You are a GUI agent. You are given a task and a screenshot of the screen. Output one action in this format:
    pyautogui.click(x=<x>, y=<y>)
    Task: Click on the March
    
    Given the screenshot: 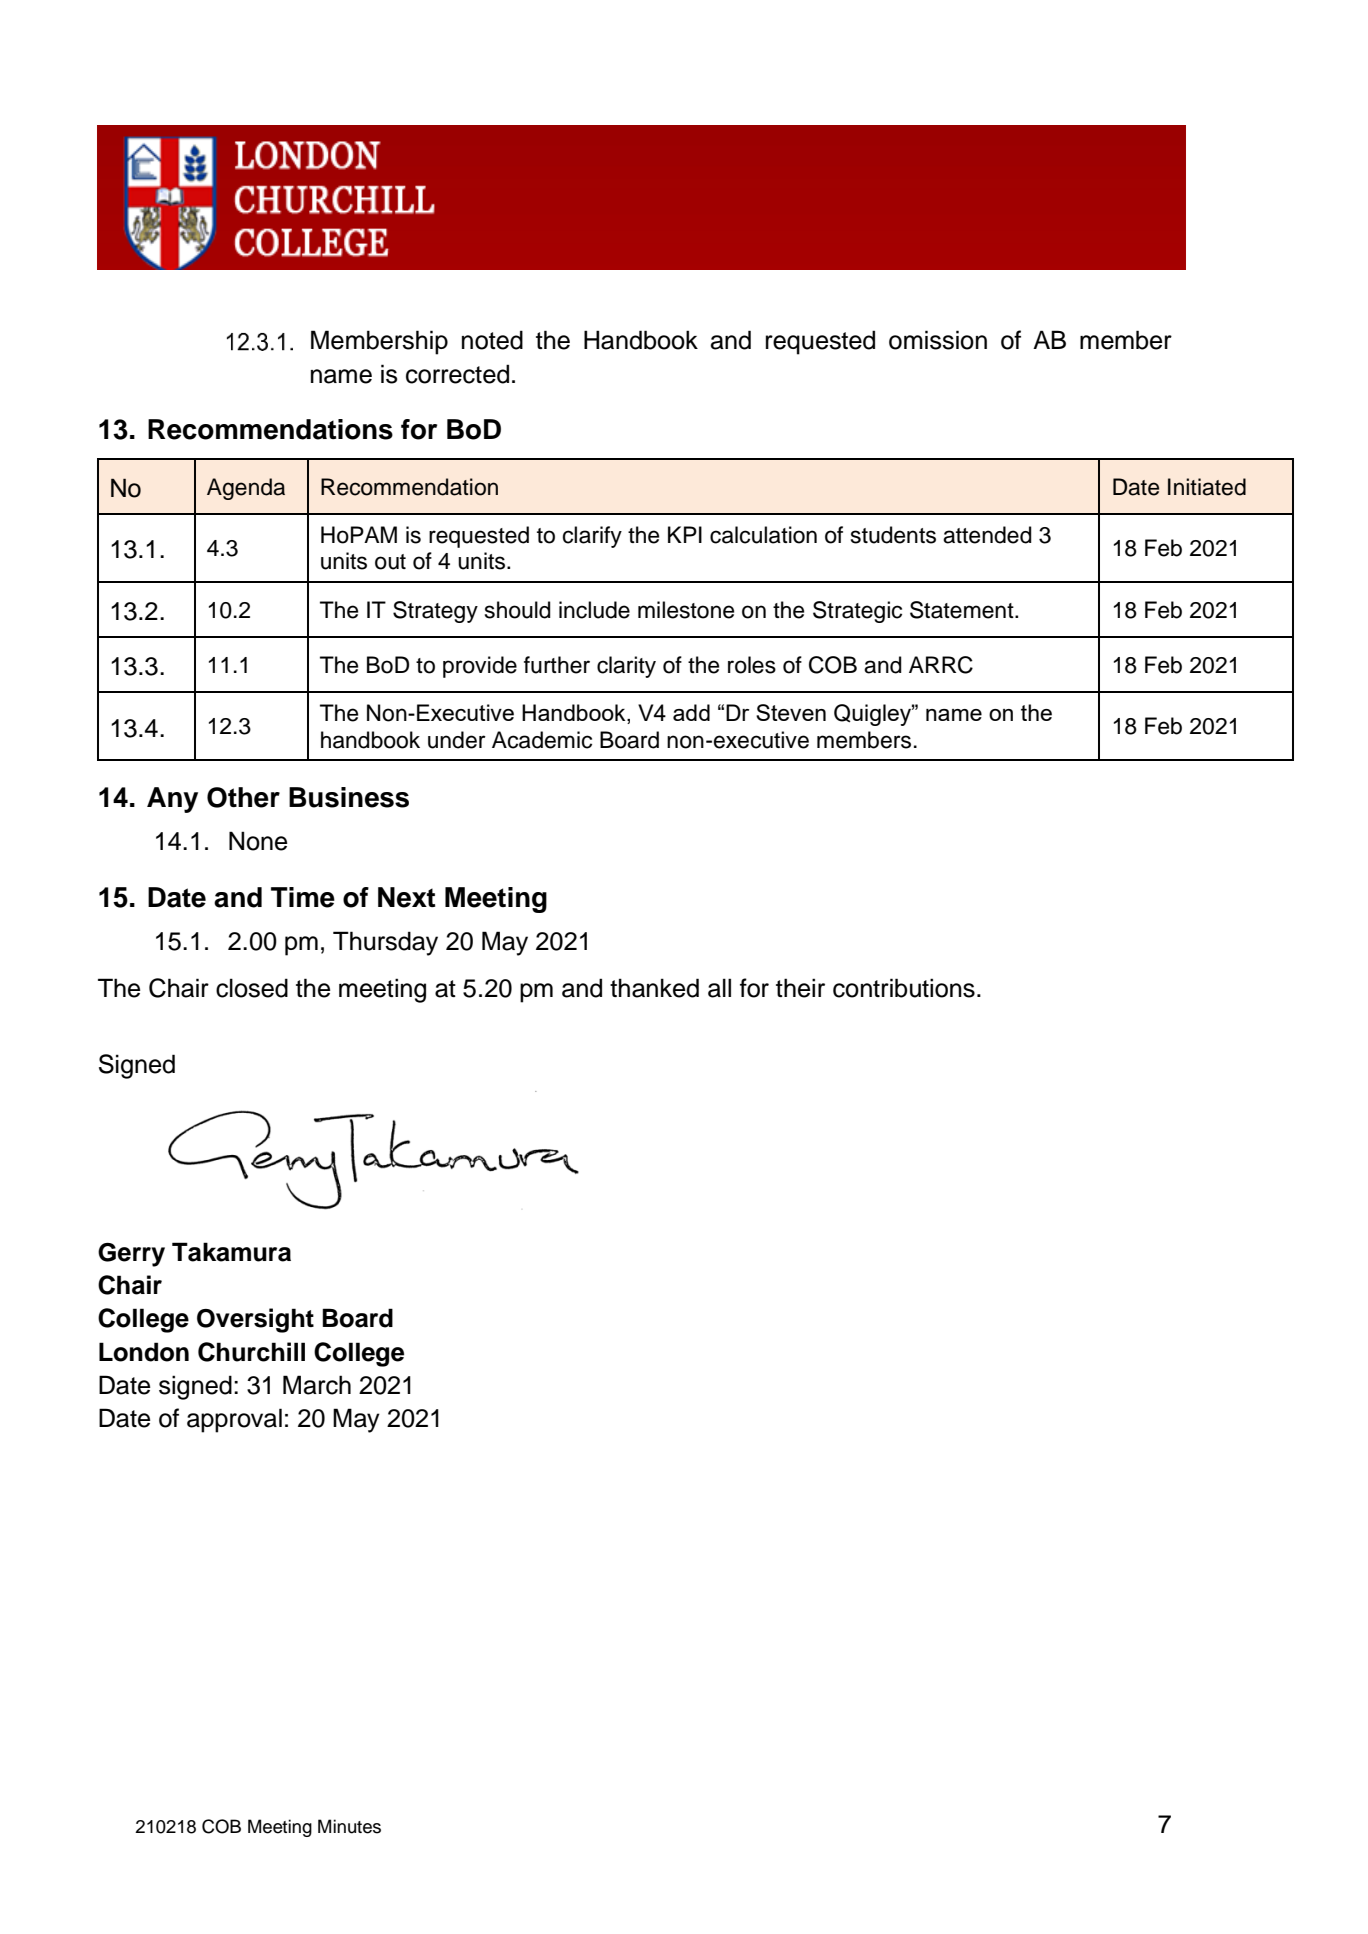 What is the action you would take?
    pyautogui.click(x=317, y=1385)
